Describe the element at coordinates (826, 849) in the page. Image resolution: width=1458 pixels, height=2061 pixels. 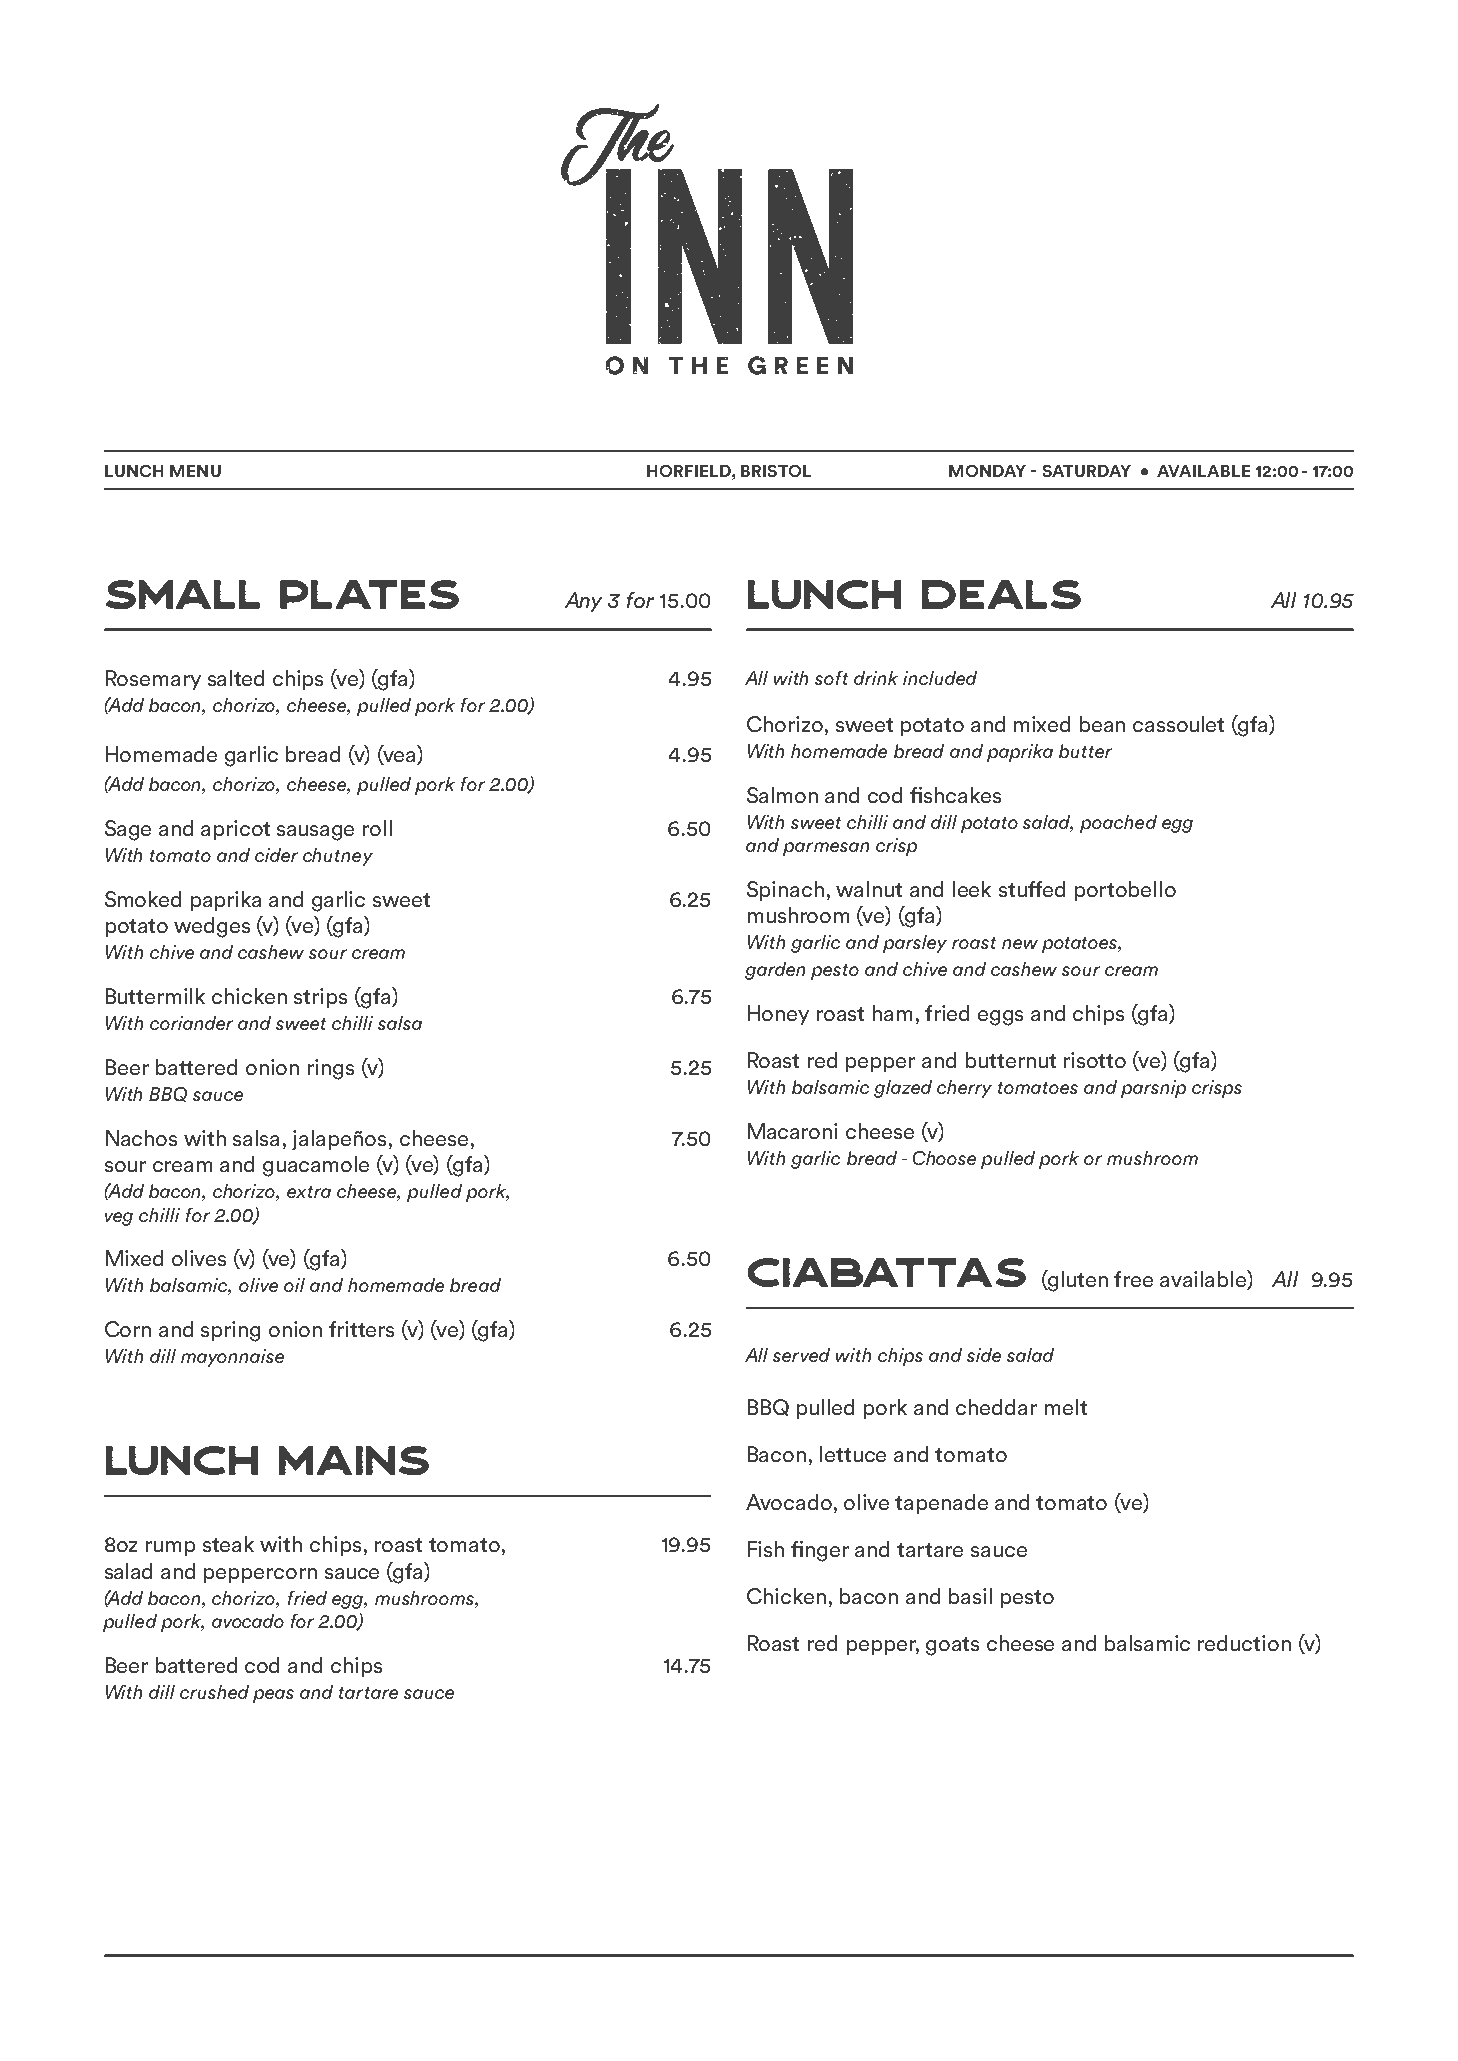
I see `parmesan` at that location.
